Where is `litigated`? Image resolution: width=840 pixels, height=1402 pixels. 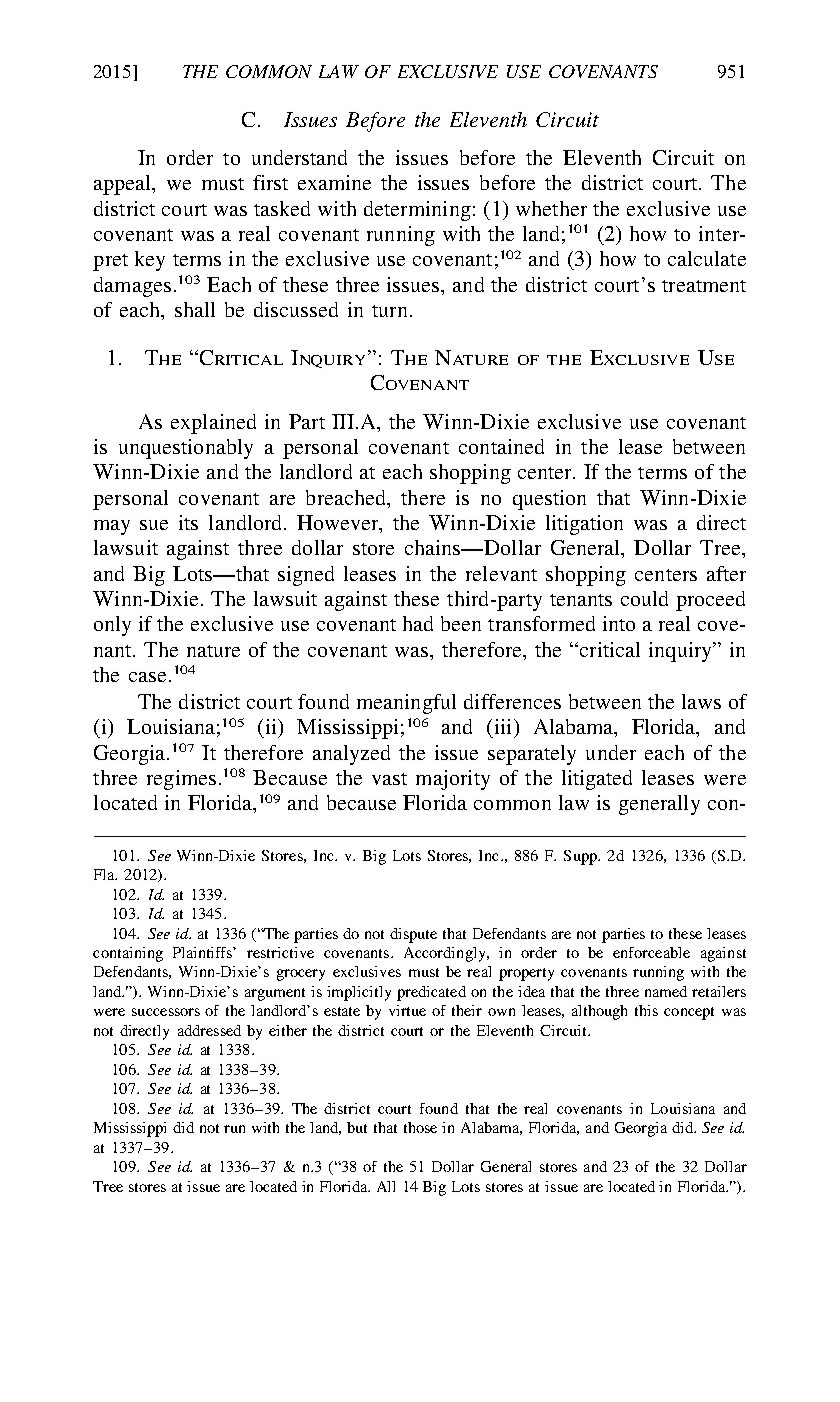
litigated is located at coordinates (597, 780).
